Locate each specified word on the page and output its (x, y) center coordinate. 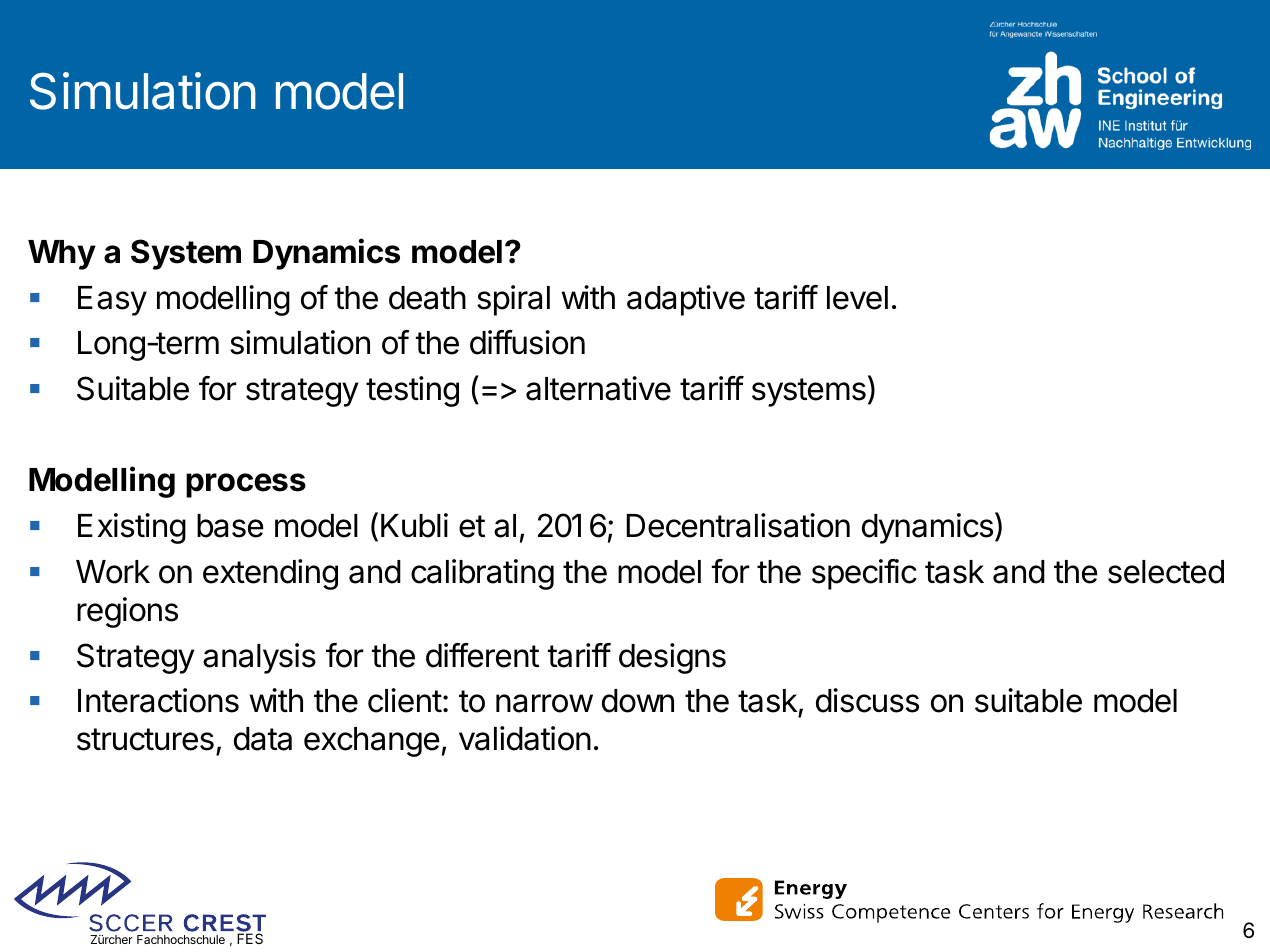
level (857, 298)
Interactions (158, 700)
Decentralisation (738, 525)
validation (525, 738)
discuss (867, 700)
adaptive (686, 300)
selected (1166, 572)
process (246, 485)
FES (250, 938)
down (638, 701)
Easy (112, 301)
